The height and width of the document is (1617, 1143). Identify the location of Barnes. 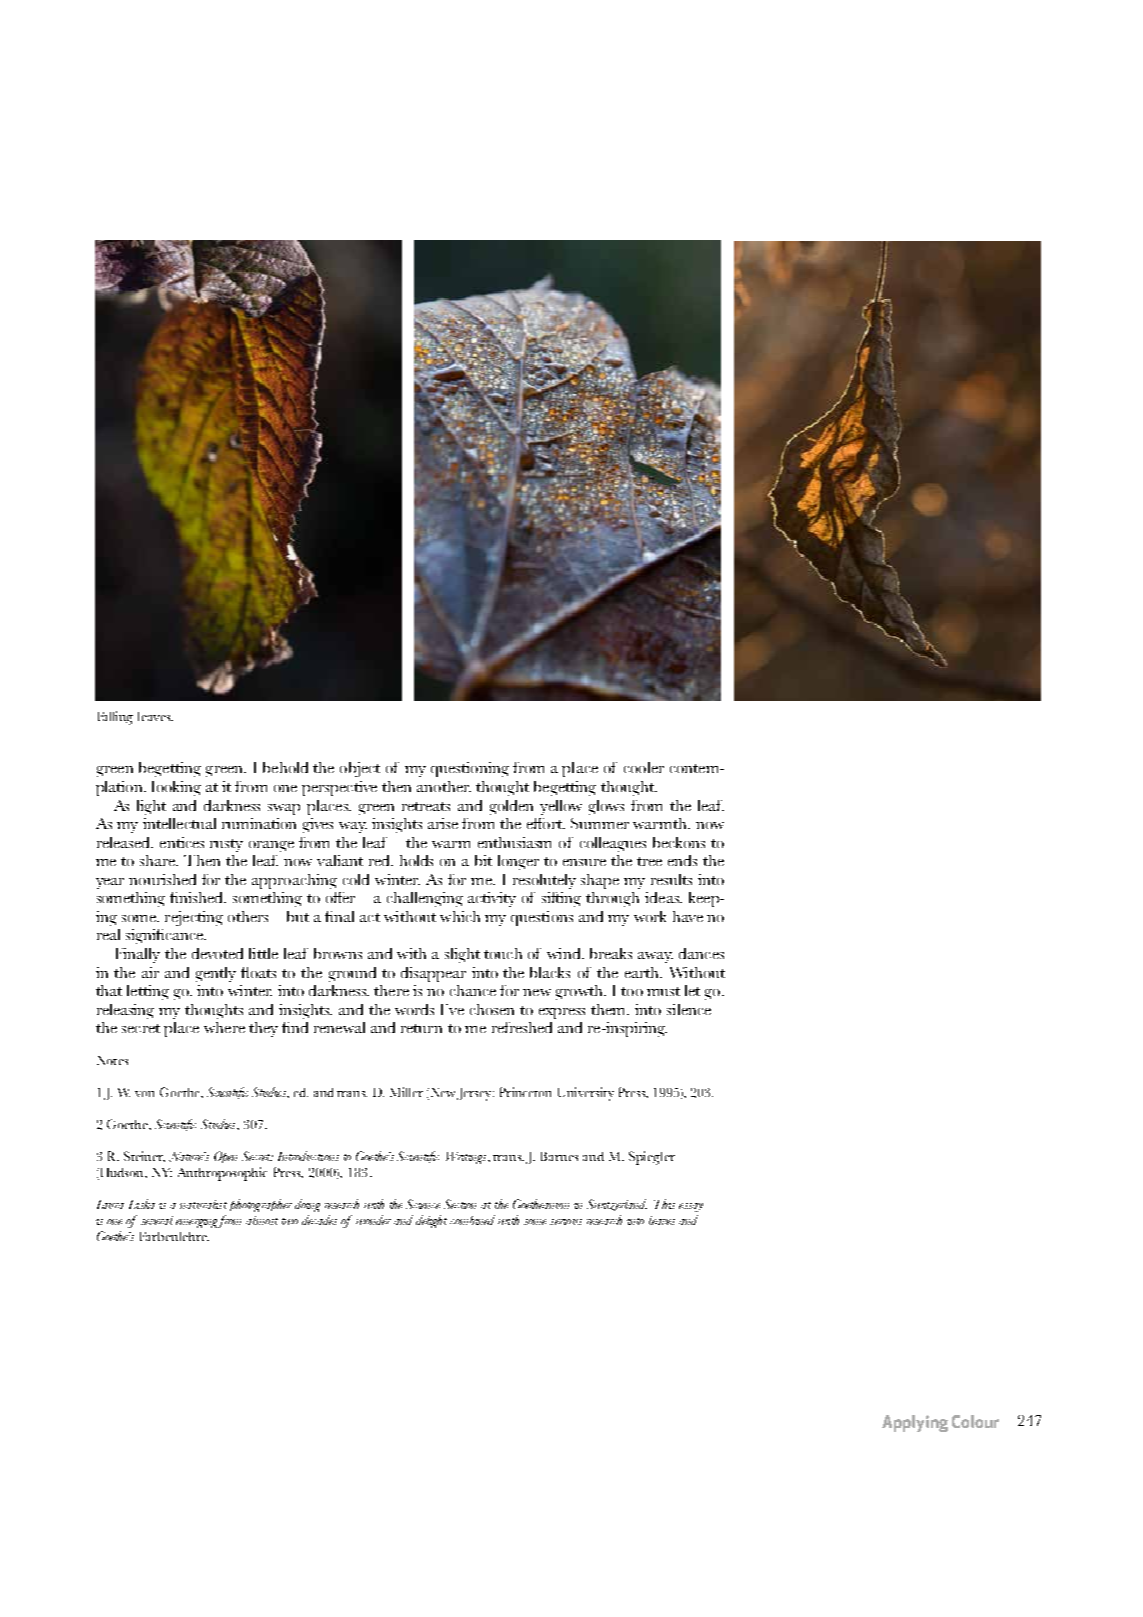
(559, 1156).
